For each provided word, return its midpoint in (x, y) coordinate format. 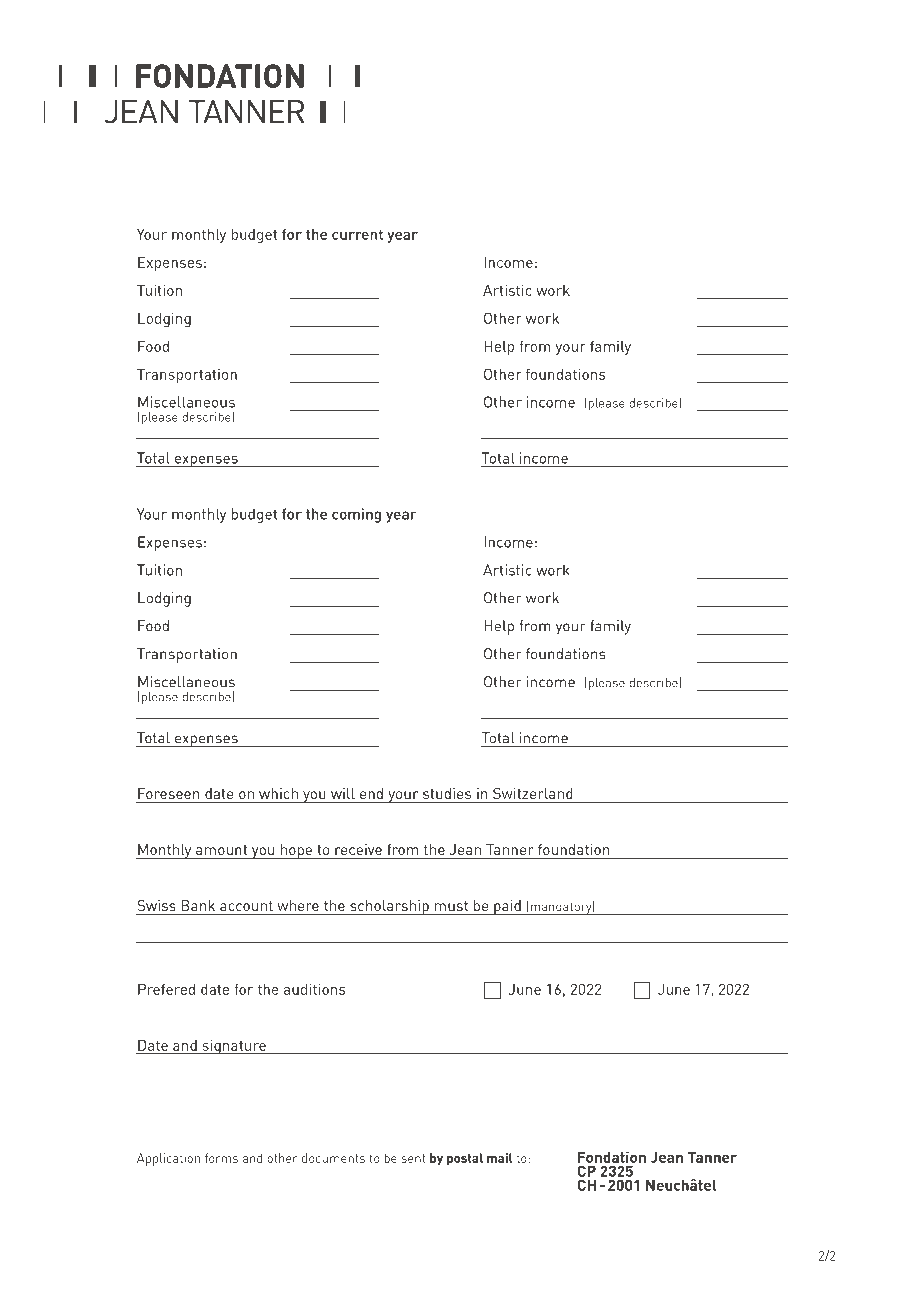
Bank (198, 905)
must (451, 906)
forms (221, 1158)
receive (358, 849)
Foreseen (168, 793)
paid (507, 907)
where (298, 905)
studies (447, 793)
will (343, 793)
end (371, 793)
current (357, 234)
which (278, 793)
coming (356, 515)
